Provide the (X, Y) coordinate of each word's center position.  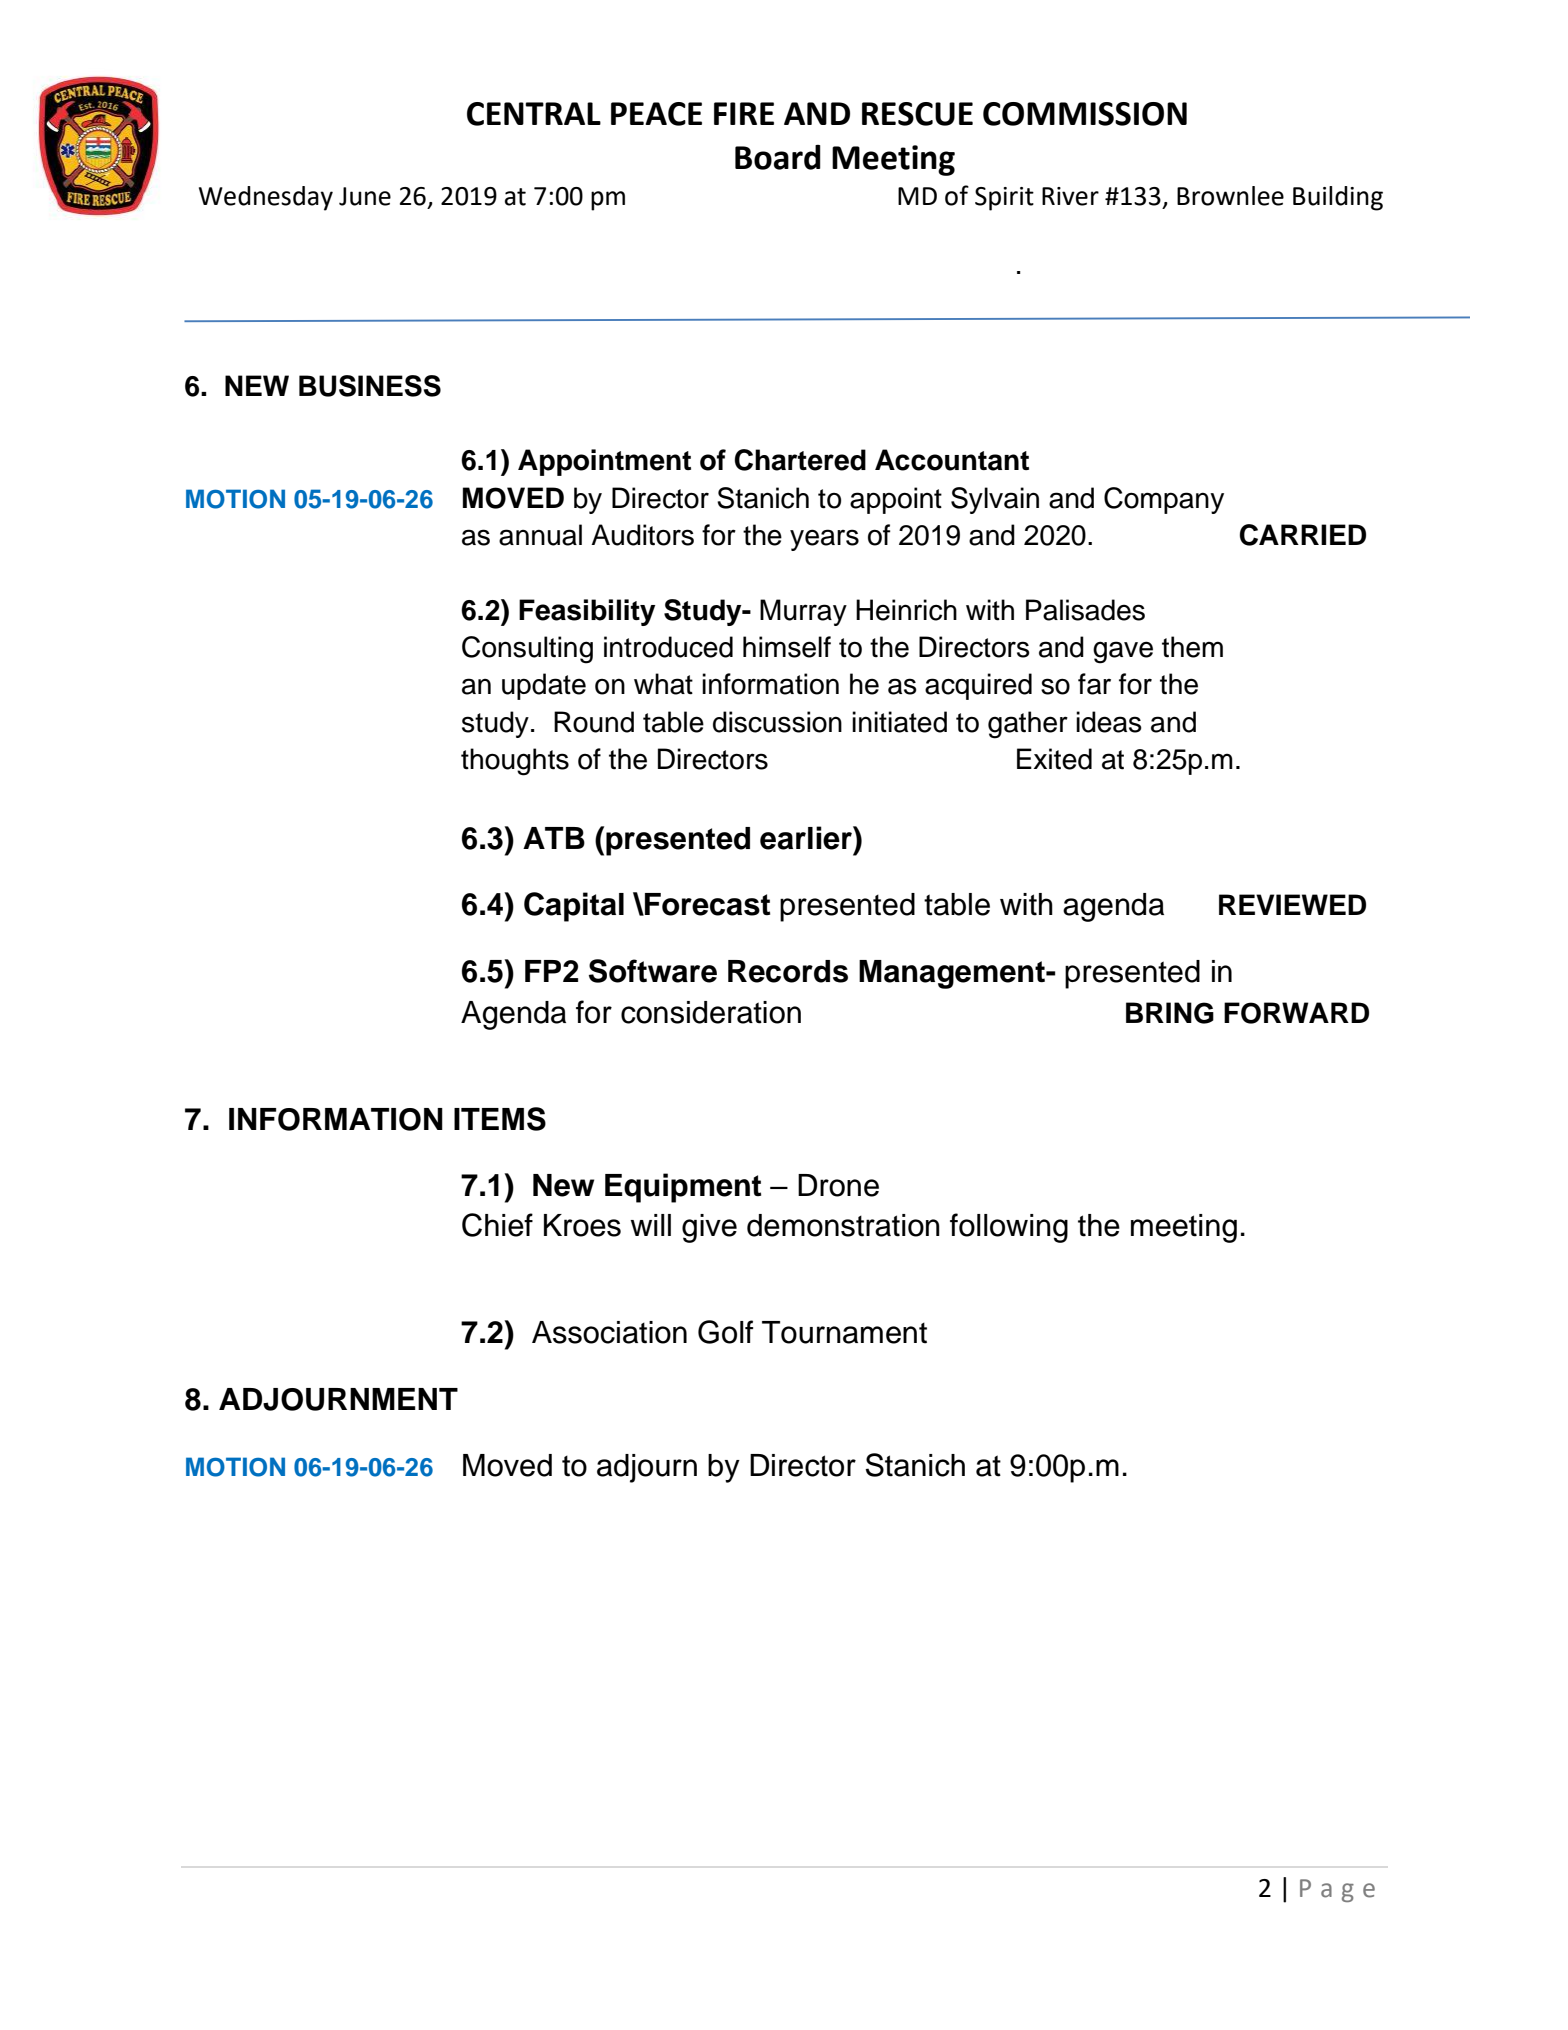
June (365, 196)
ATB (554, 838)
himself (787, 647)
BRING (1170, 1013)
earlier (807, 838)
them (1192, 647)
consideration (711, 1012)
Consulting (527, 650)
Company (1164, 500)
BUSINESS (370, 386)
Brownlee (1230, 196)
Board (778, 157)
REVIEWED (1292, 904)
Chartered (800, 460)
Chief (497, 1225)
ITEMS (500, 1119)
